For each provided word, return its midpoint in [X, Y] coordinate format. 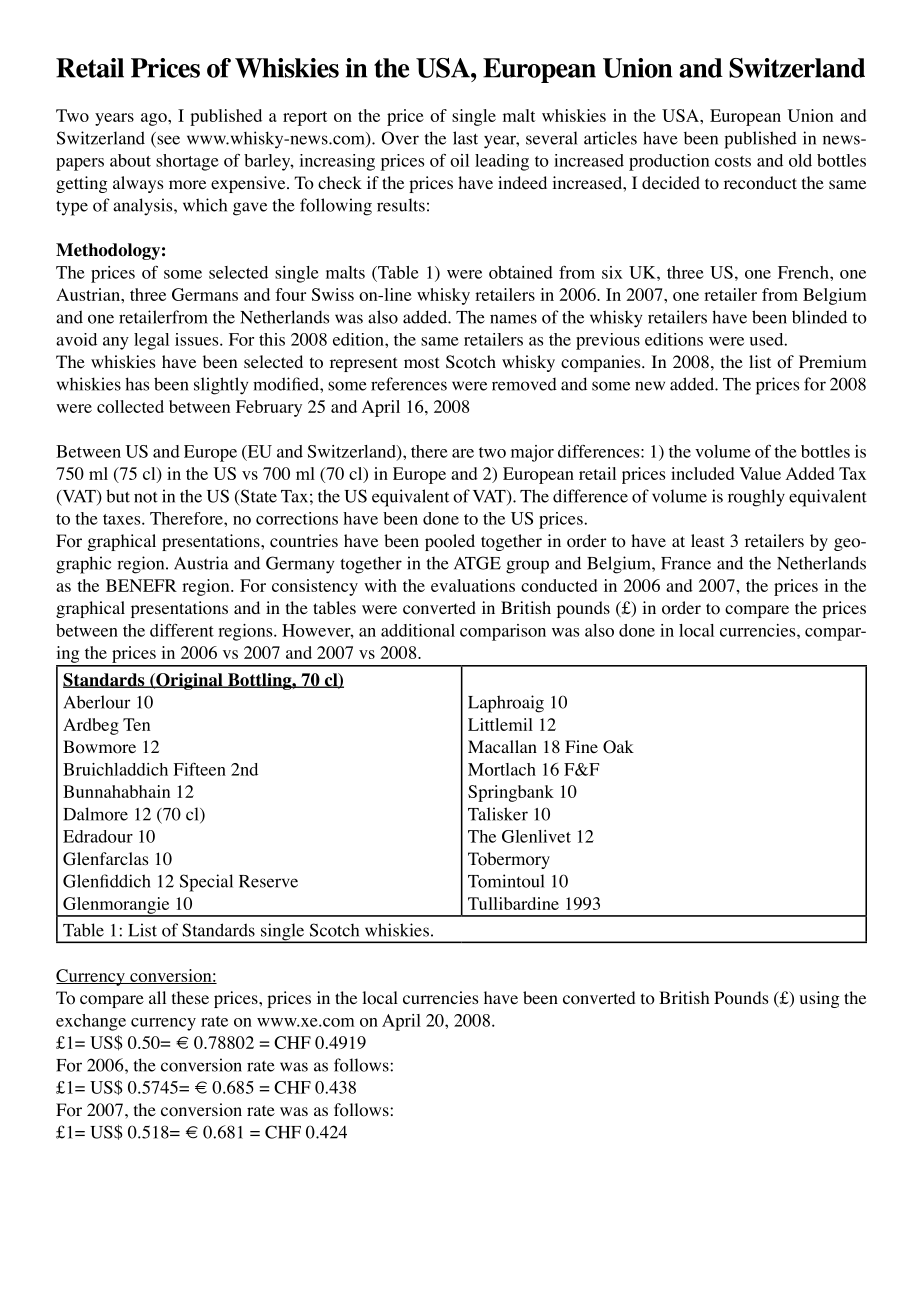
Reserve [268, 881]
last [465, 138]
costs [733, 161]
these [190, 997]
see [167, 141]
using [819, 999]
